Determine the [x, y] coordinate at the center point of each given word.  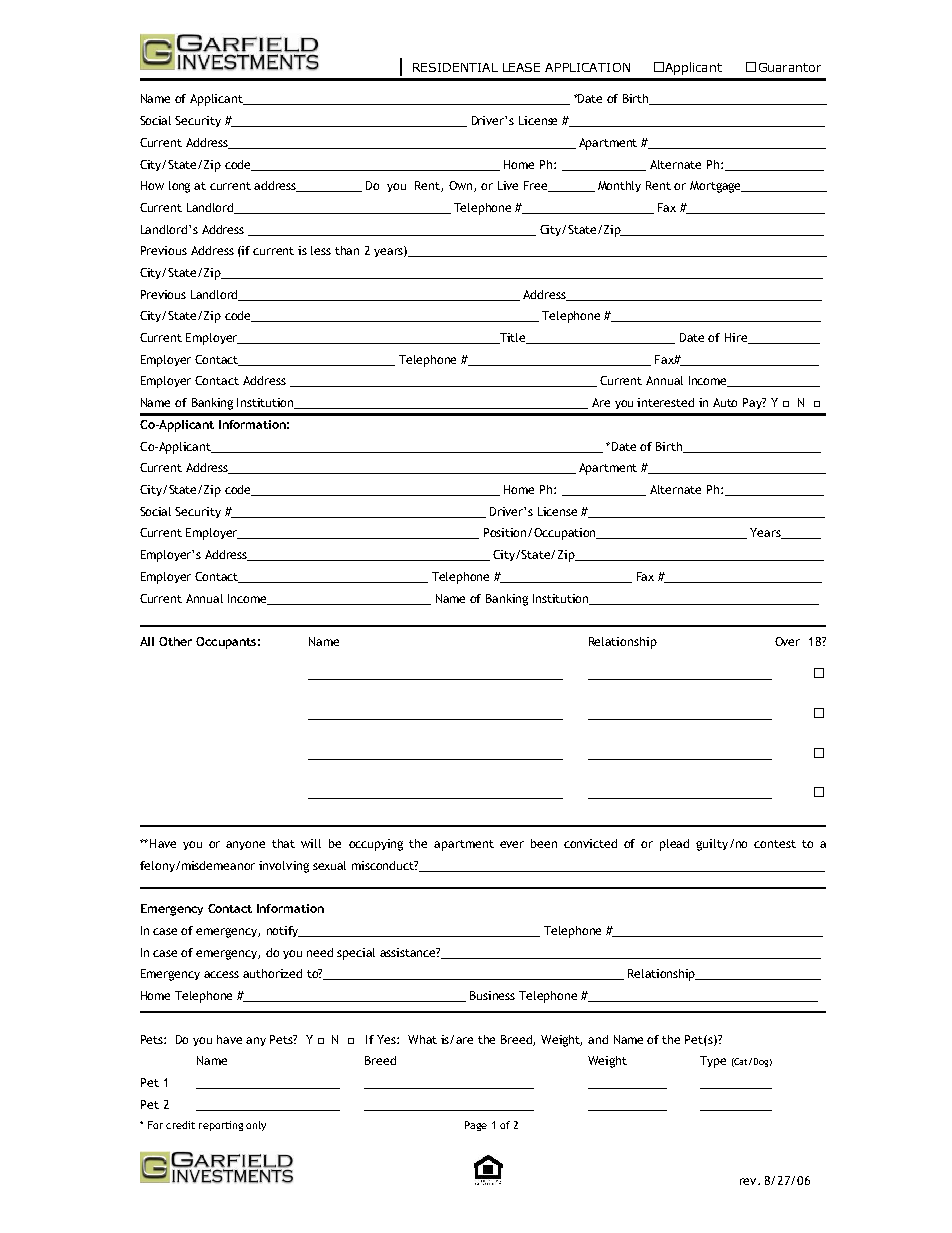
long [179, 187]
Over [787, 641]
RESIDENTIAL [455, 67]
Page [476, 1126]
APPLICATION [587, 67]
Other [175, 641]
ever [512, 844]
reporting [221, 1126]
